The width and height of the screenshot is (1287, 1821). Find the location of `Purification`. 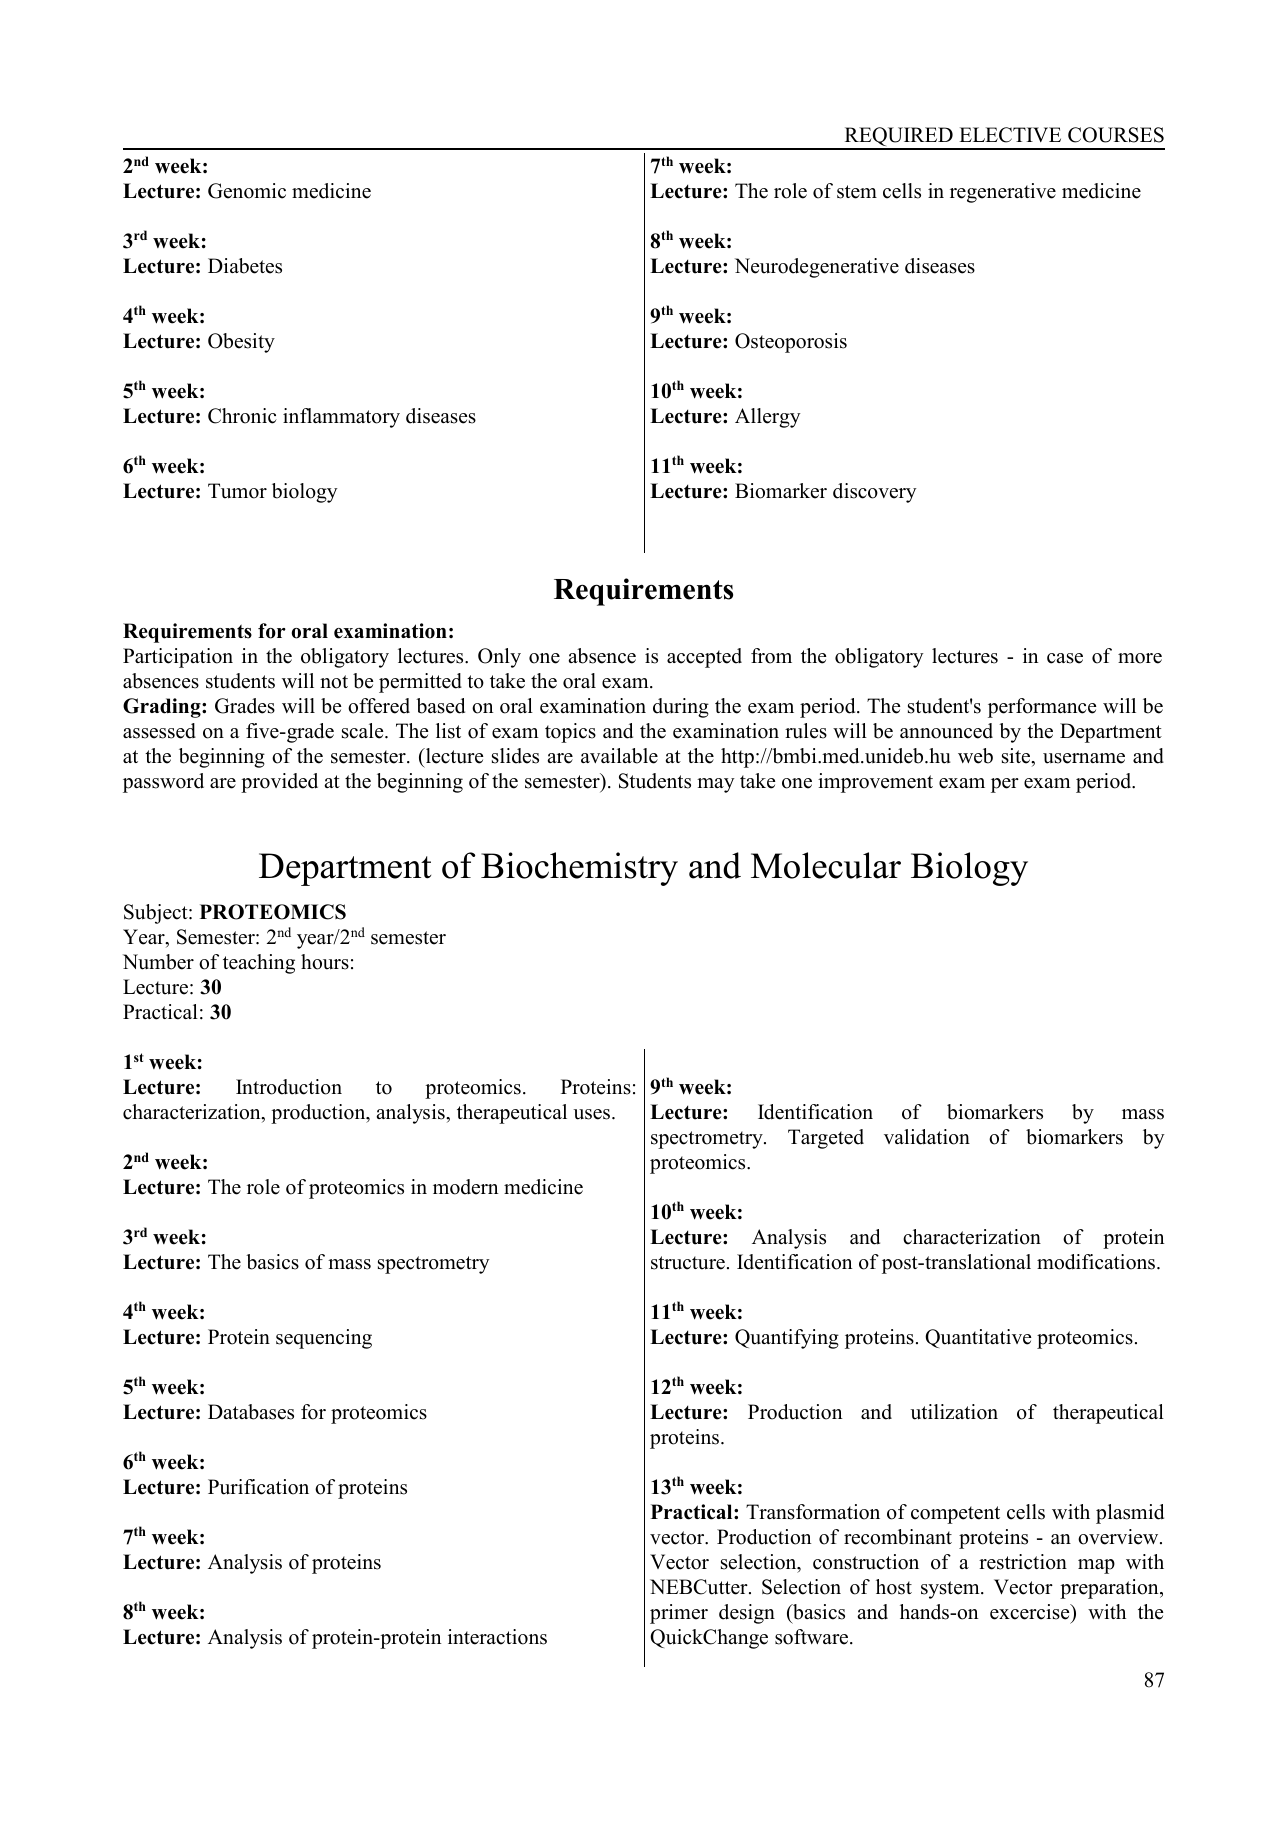

Purification is located at coordinates (258, 1487).
